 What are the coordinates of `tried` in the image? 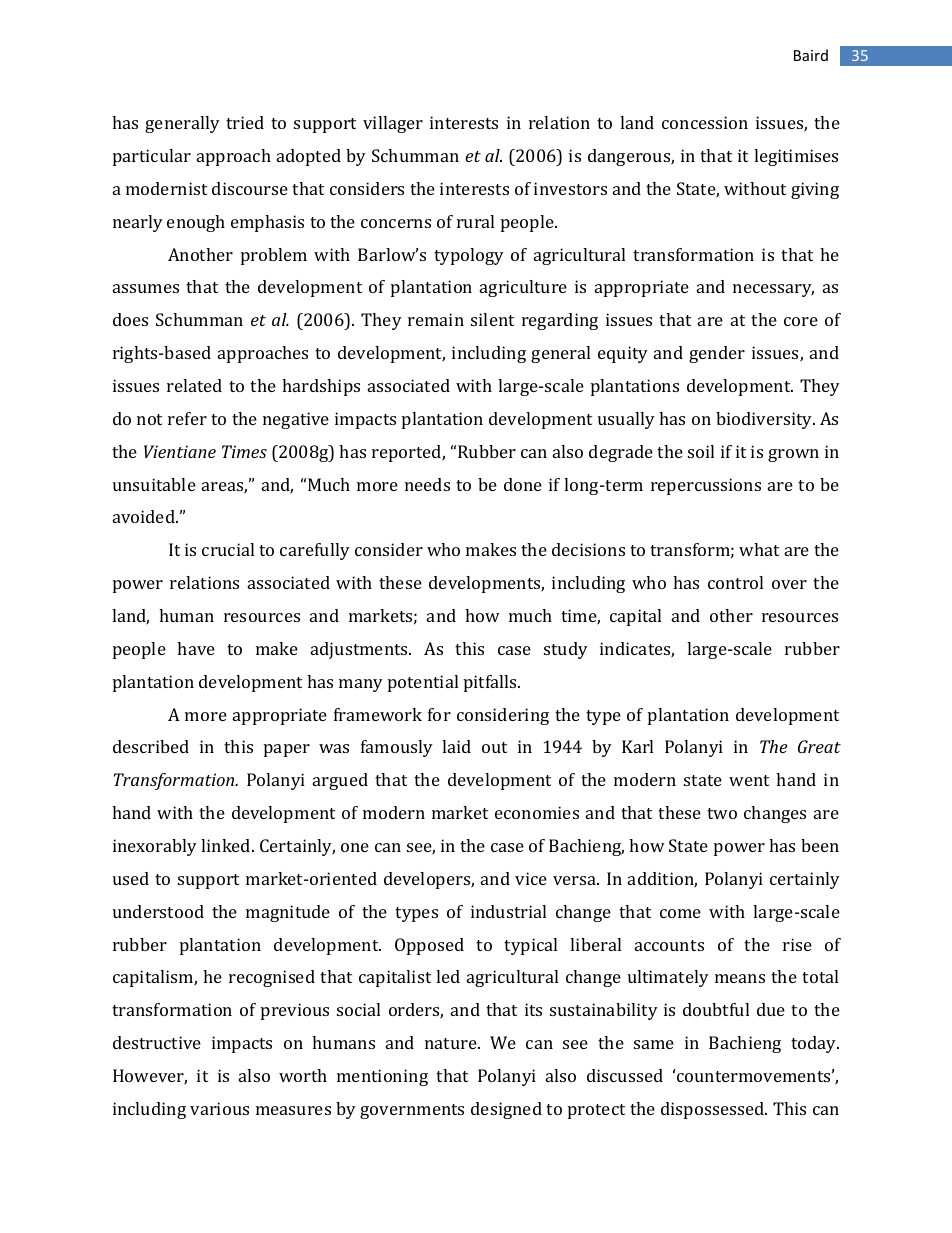 It's located at (245, 122).
